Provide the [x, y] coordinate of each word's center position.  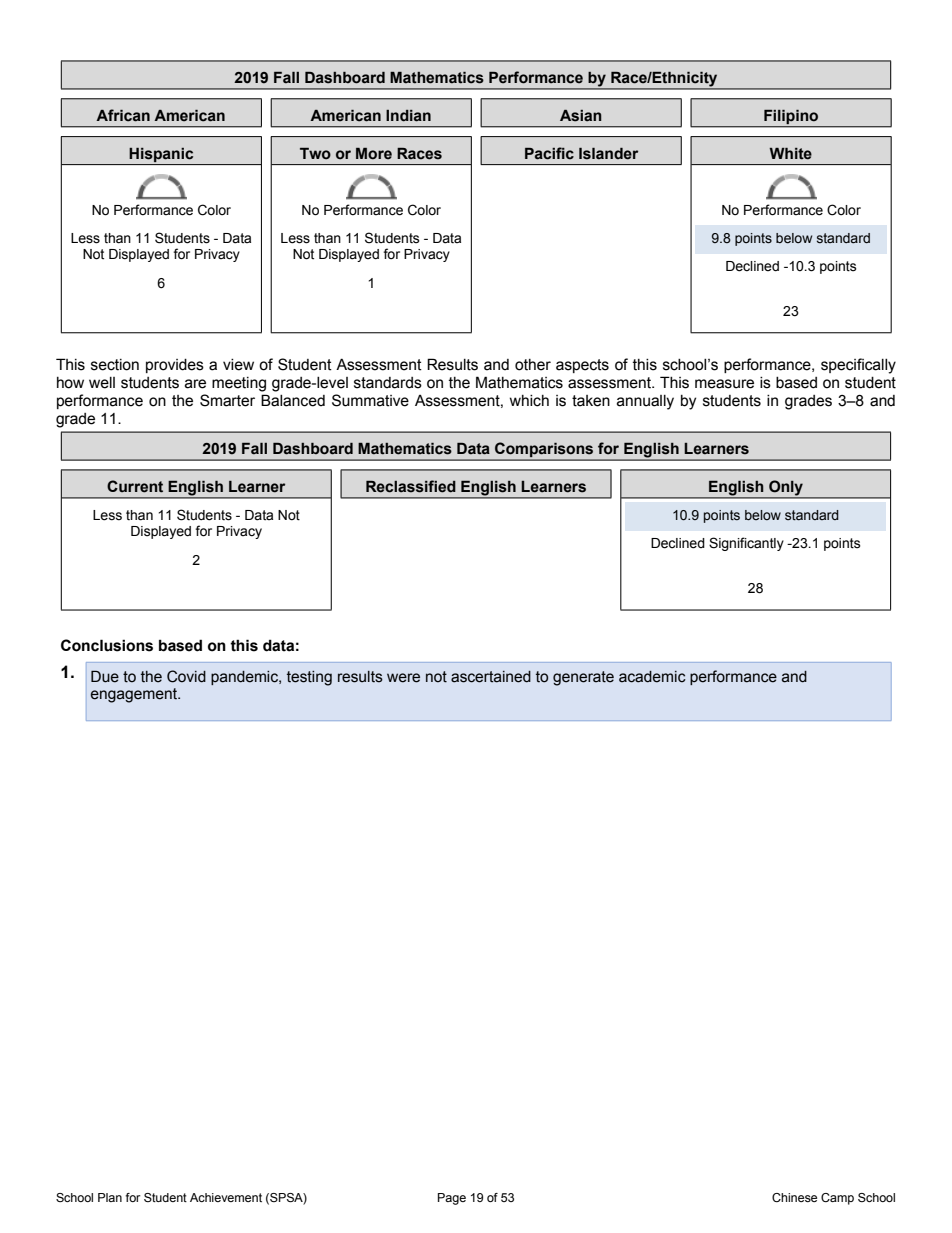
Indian [408, 116]
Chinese [794, 1197]
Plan [110, 1197]
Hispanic [161, 155]
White [790, 154]
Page [452, 1199]
